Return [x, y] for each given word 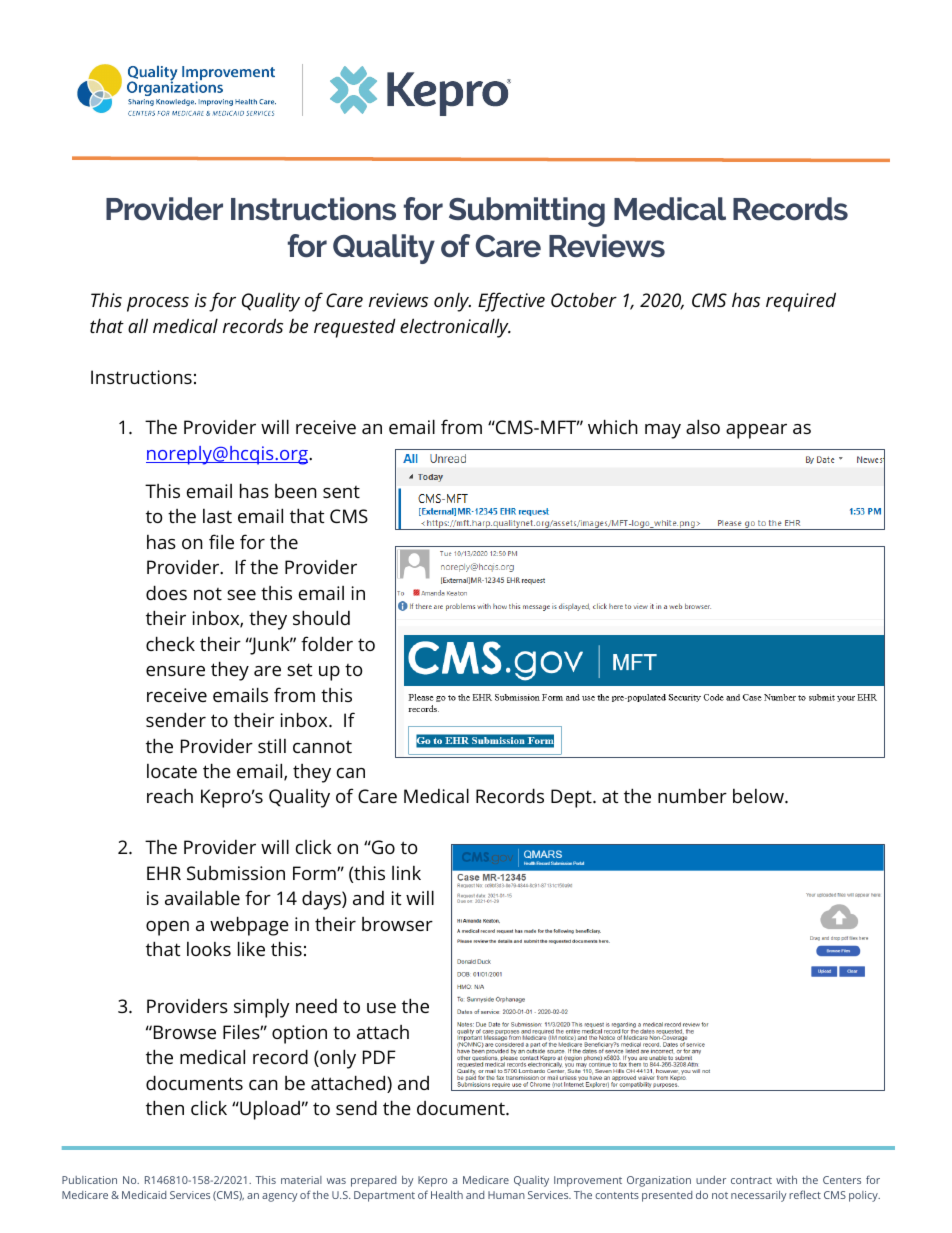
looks [209, 949]
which [613, 426]
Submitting [527, 212]
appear [756, 431]
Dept [572, 798]
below [759, 796]
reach [170, 796]
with [786, 1180]
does [166, 592]
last [217, 516]
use [381, 1008]
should [321, 617]
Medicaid [144, 1194]
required [801, 302]
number [692, 795]
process [158, 304]
